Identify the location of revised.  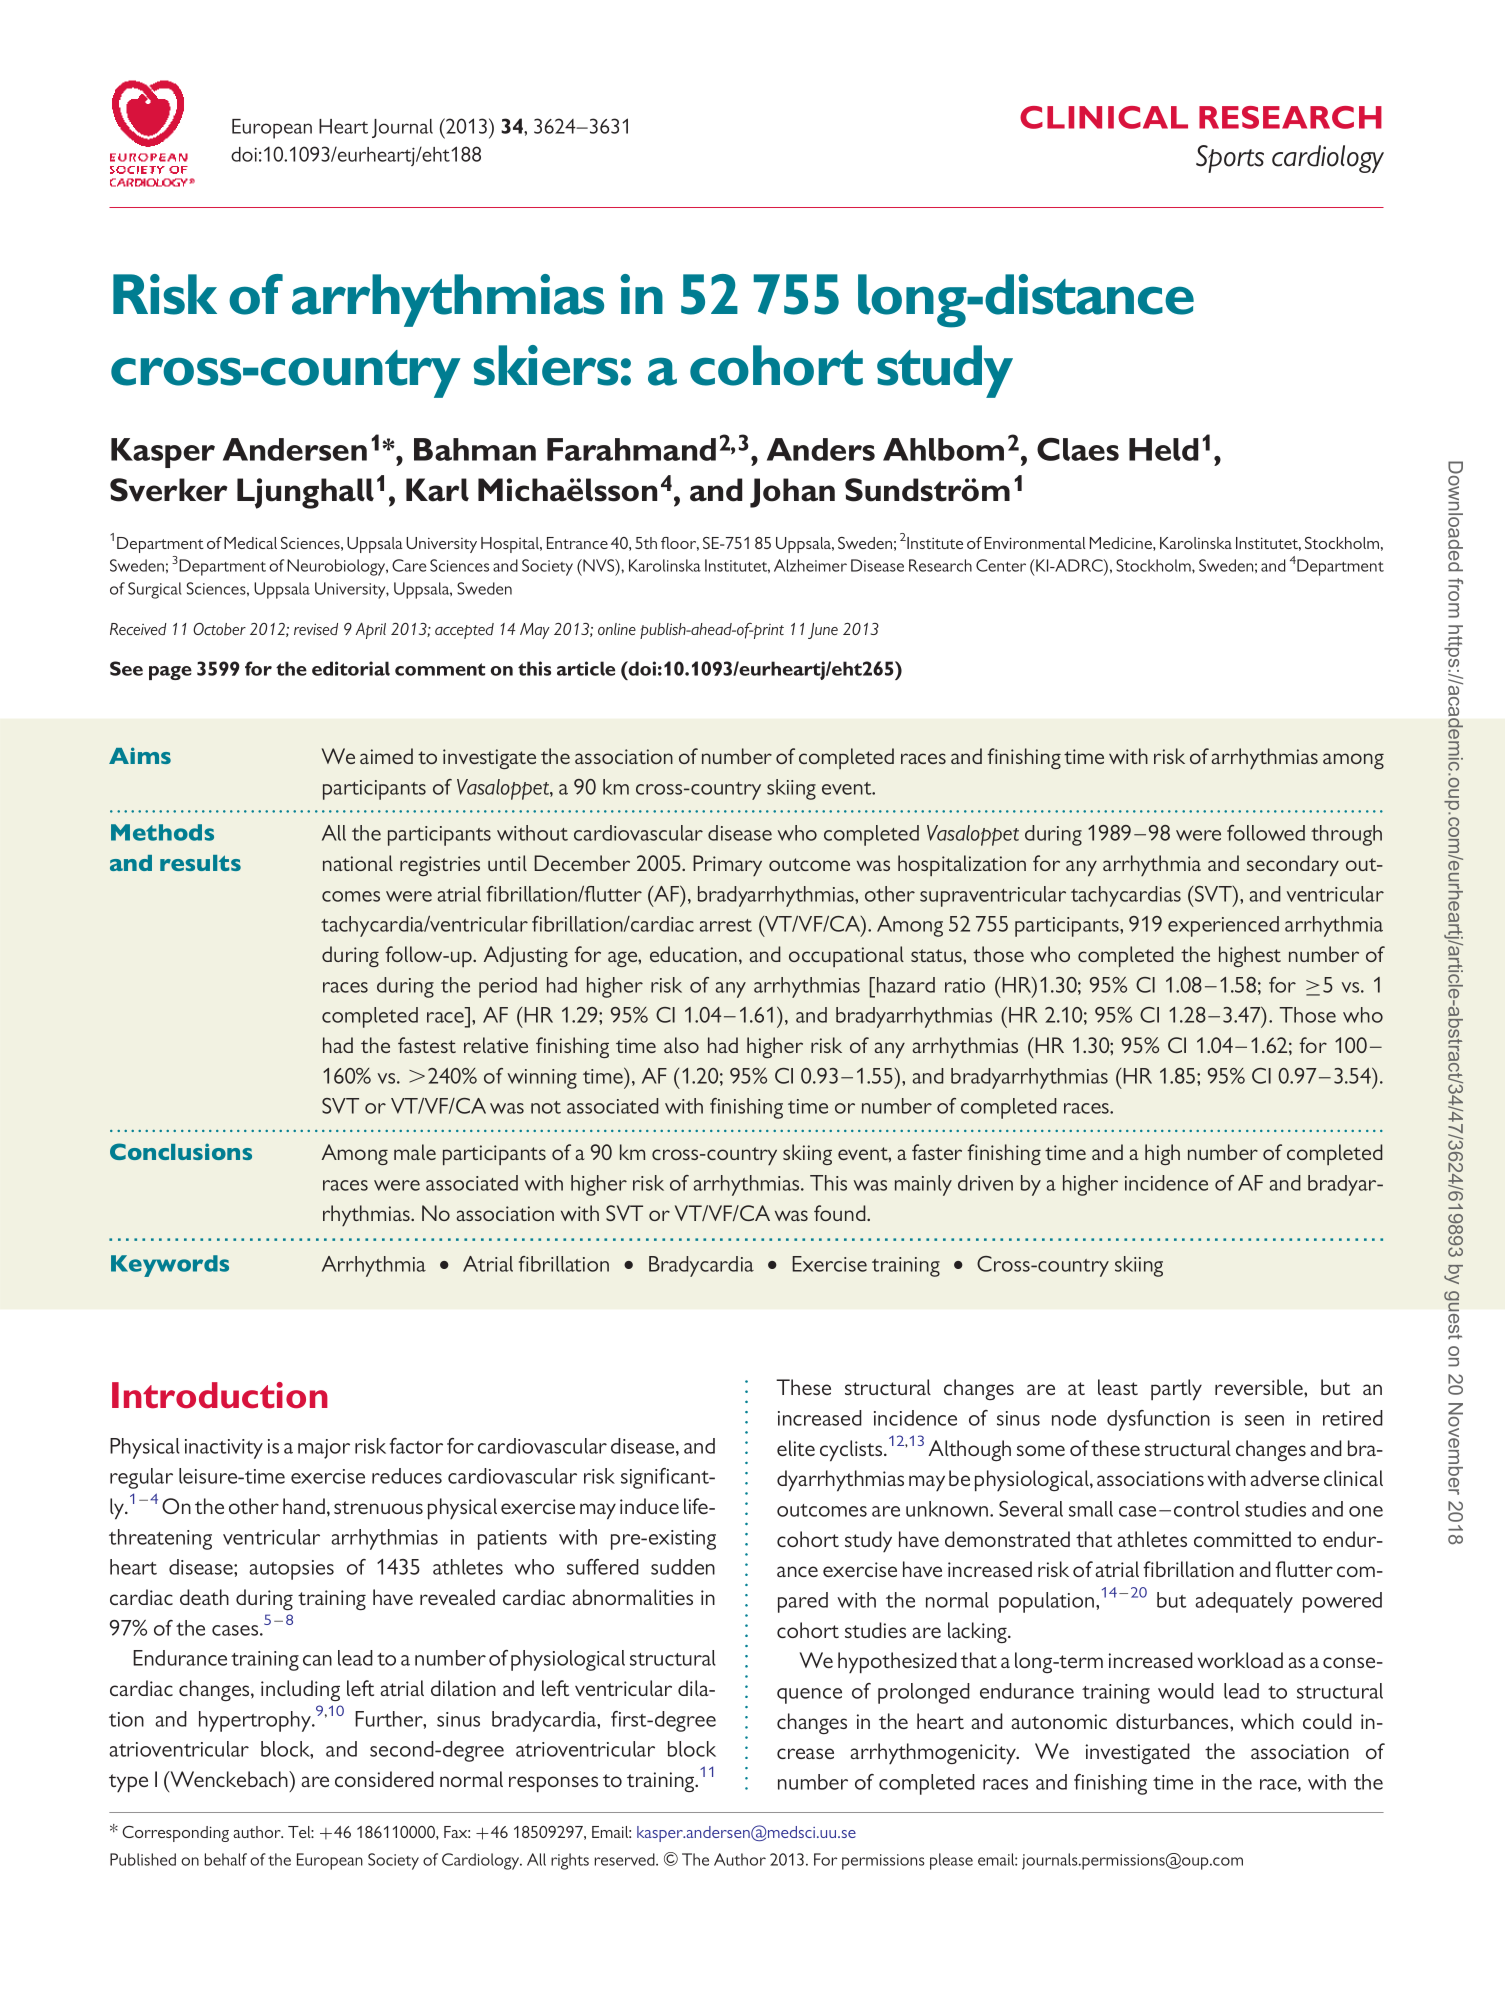
(316, 629).
